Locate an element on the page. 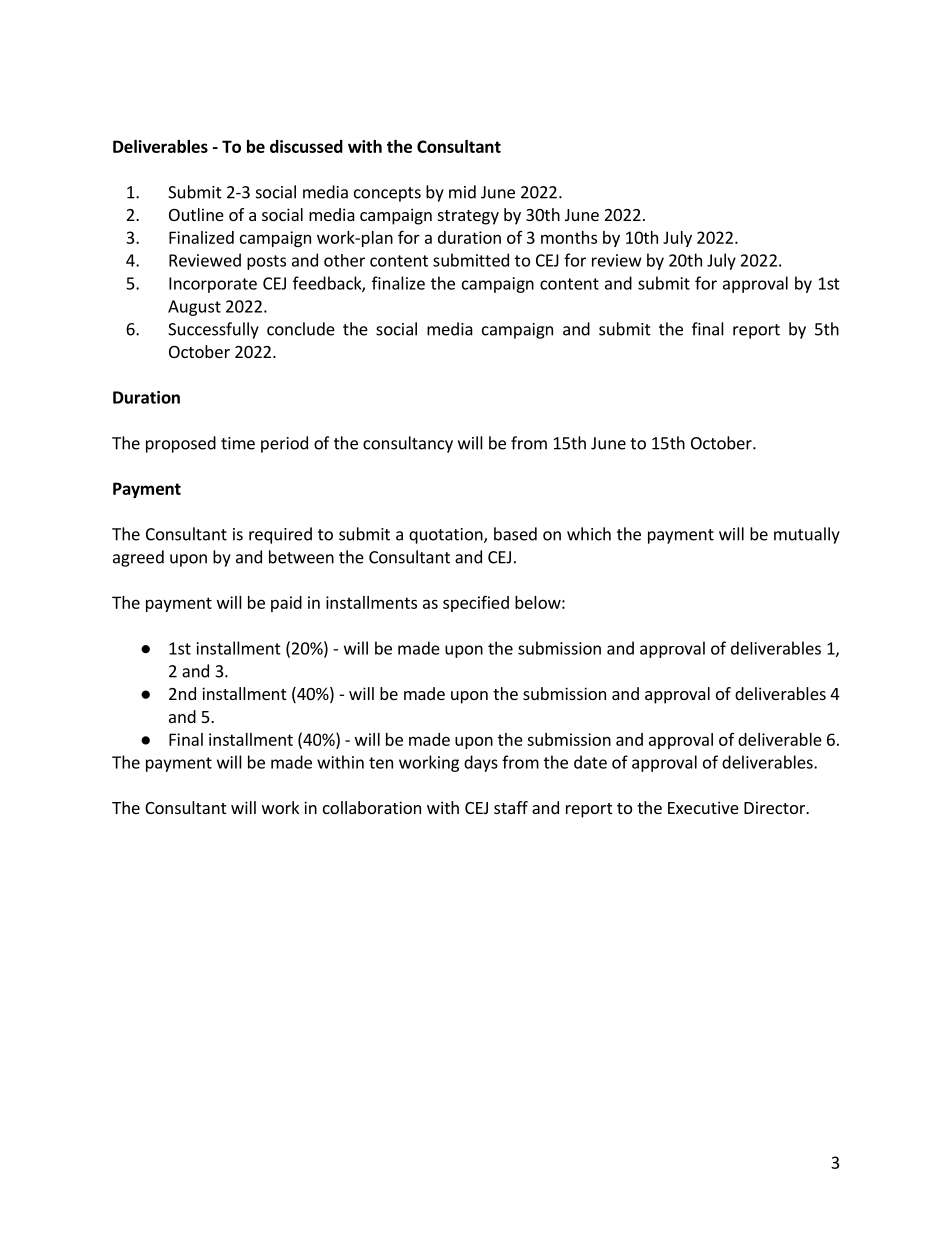 Image resolution: width=952 pixels, height=1233 pixels. discussed is located at coordinates (306, 146).
